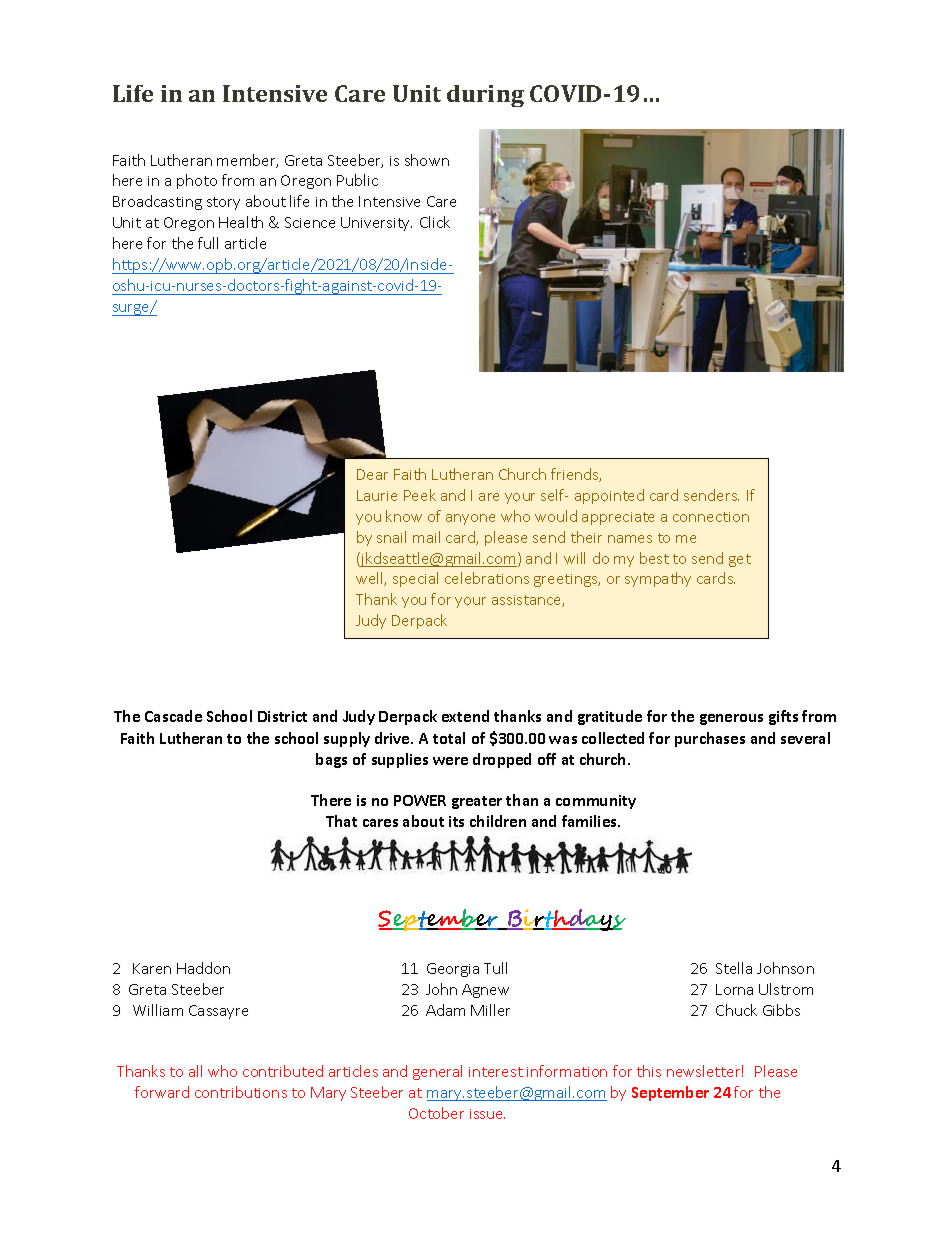 The width and height of the screenshot is (952, 1233). I want to click on connection, so click(711, 517).
